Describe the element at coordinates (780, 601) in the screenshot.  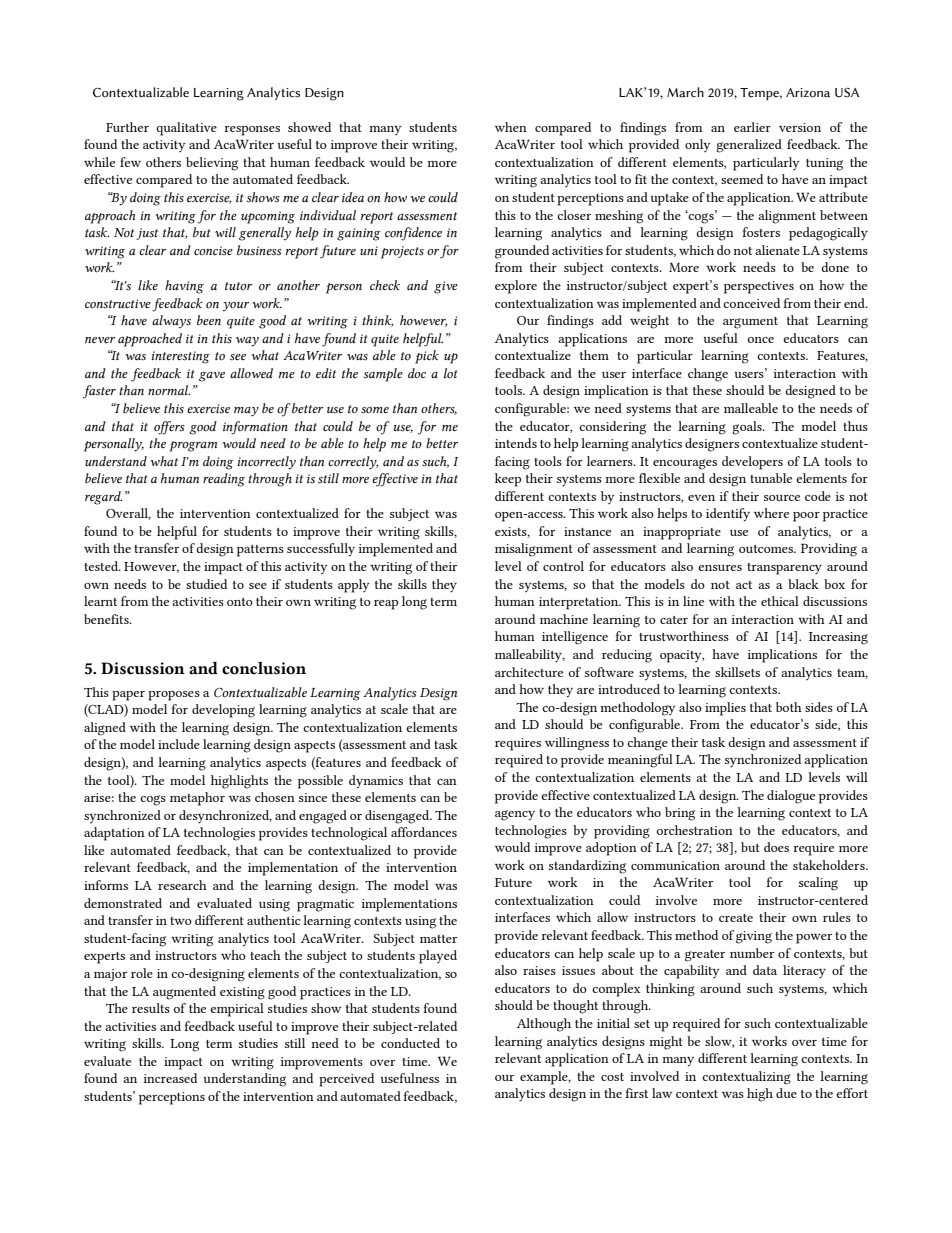
I see `ethical` at that location.
